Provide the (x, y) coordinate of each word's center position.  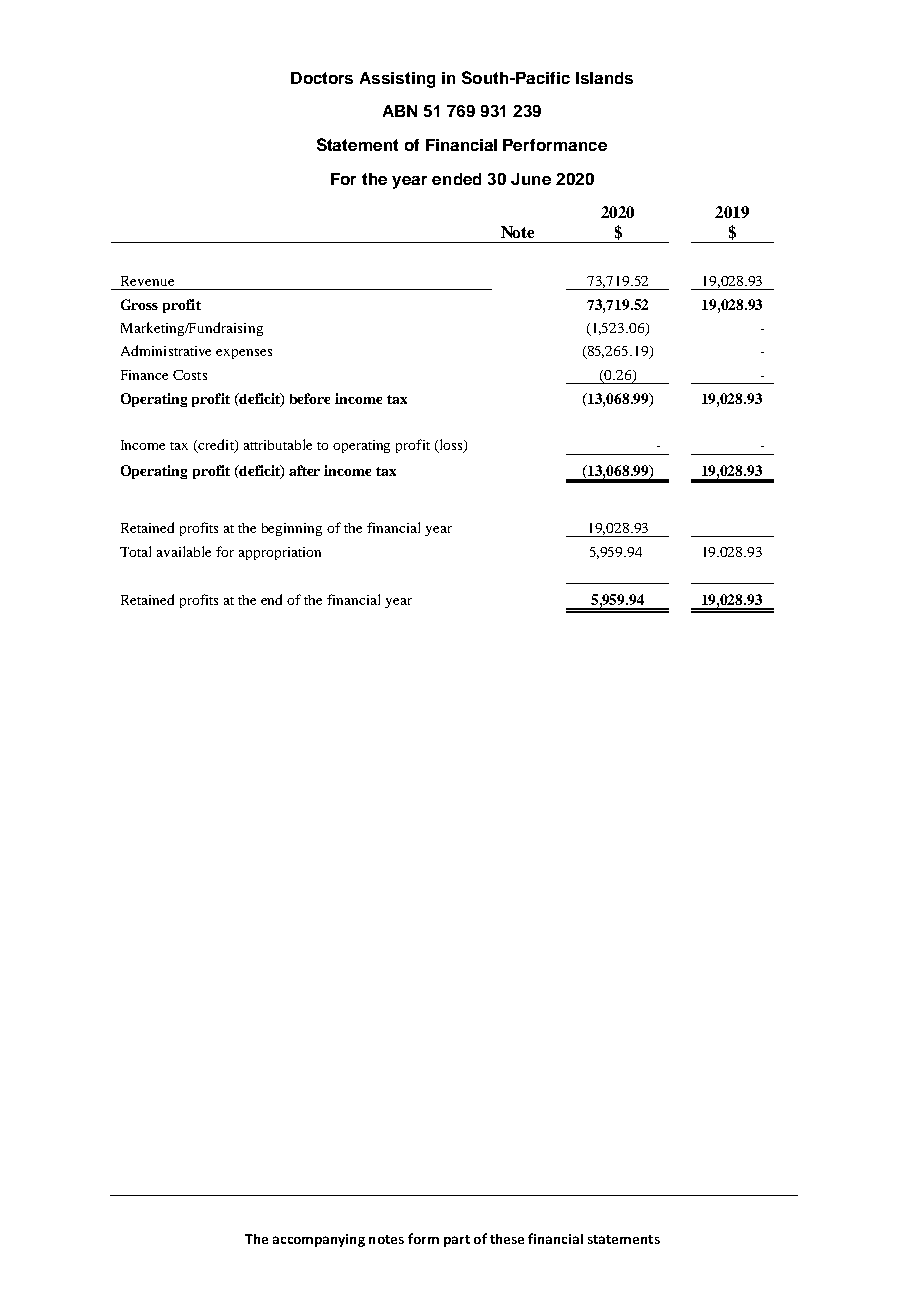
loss (451, 446)
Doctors (322, 78)
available (184, 551)
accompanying (319, 1240)
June (531, 179)
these (507, 1239)
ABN (400, 111)
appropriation (280, 553)
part (457, 1241)
